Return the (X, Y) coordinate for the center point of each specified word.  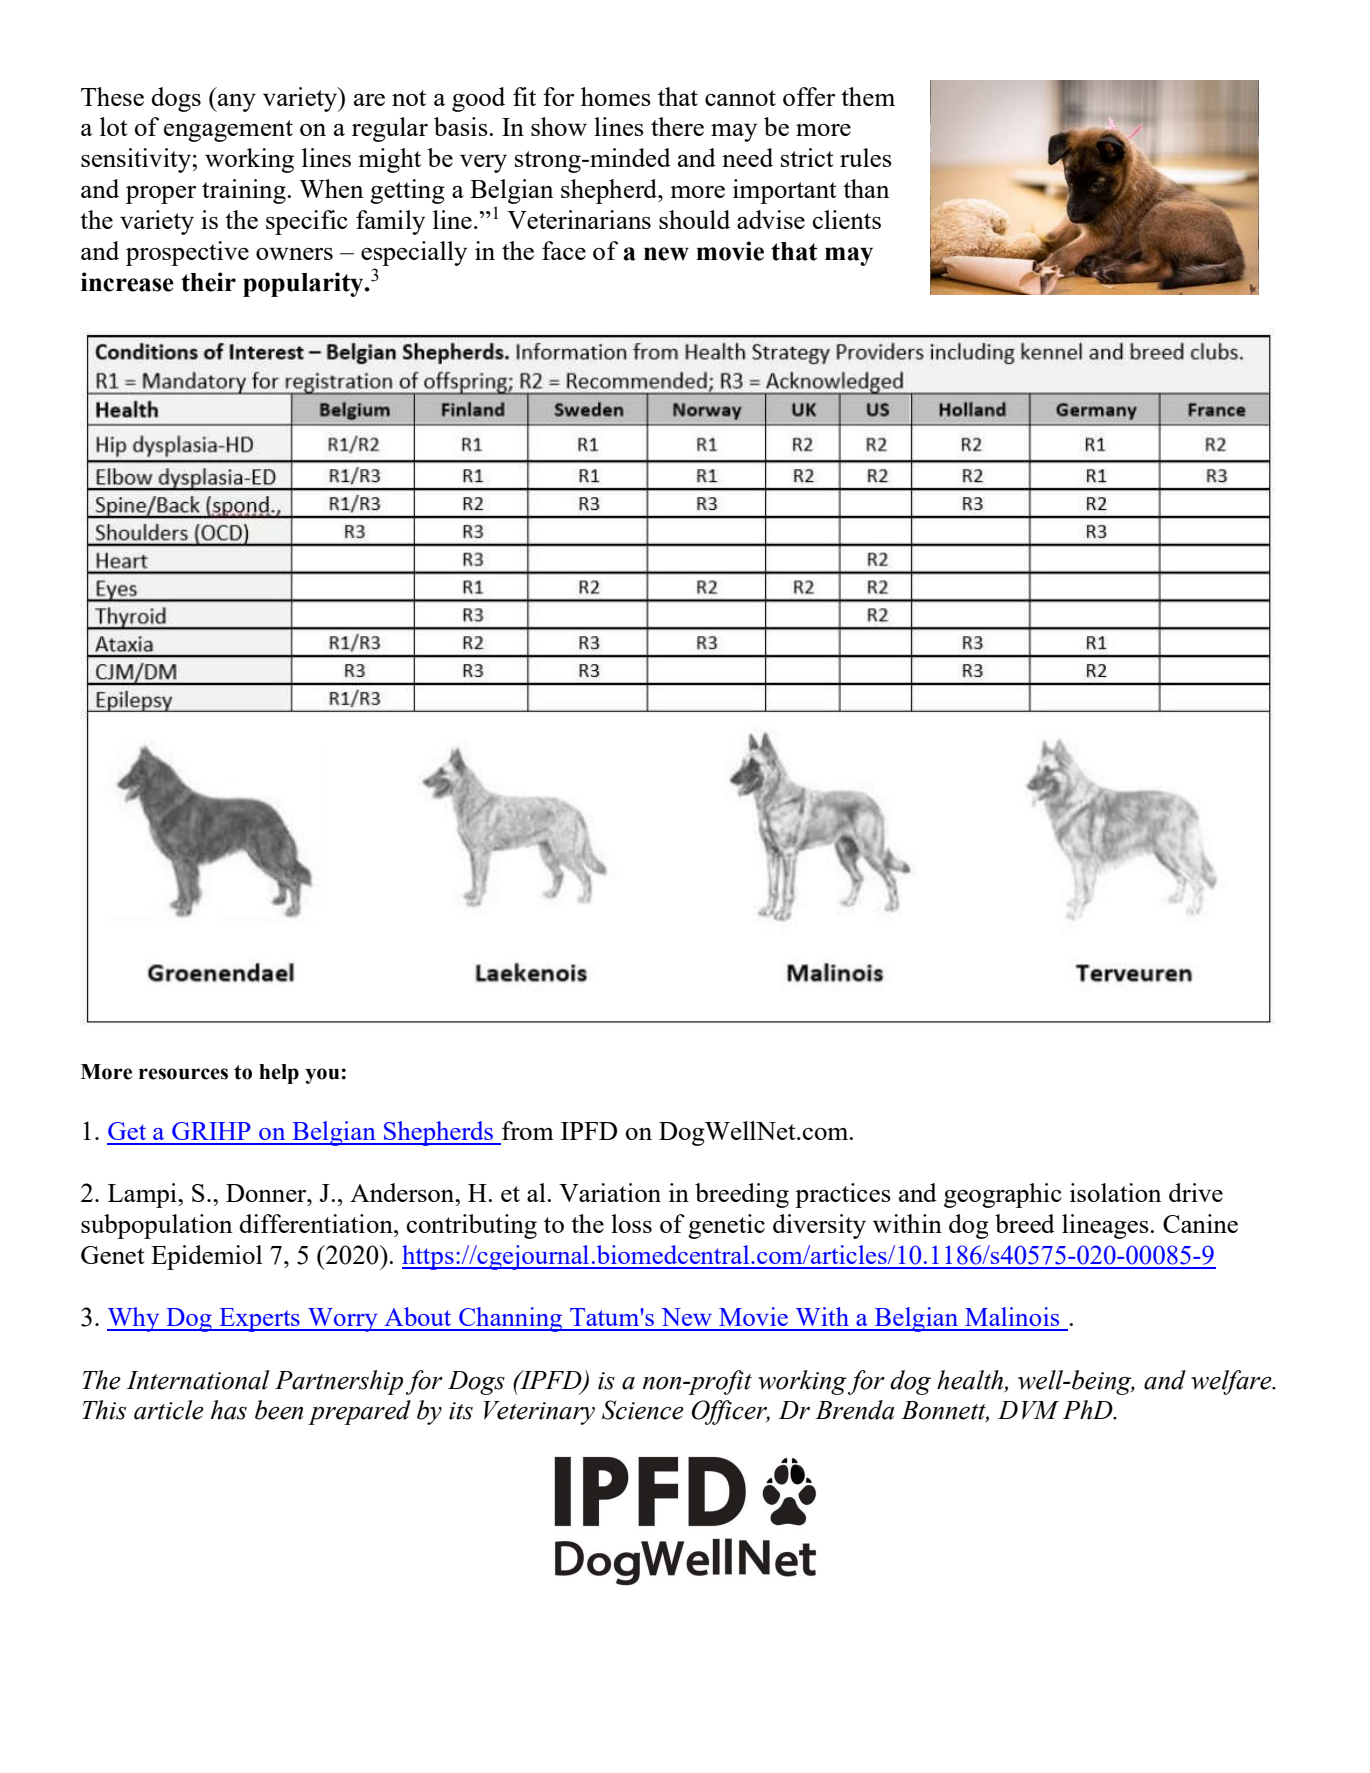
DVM (1028, 1410)
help (279, 1074)
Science (643, 1410)
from (528, 1130)
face (564, 250)
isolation (1116, 1192)
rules (866, 157)
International (198, 1380)
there (677, 126)
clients (847, 219)
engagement (228, 131)
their (208, 282)
